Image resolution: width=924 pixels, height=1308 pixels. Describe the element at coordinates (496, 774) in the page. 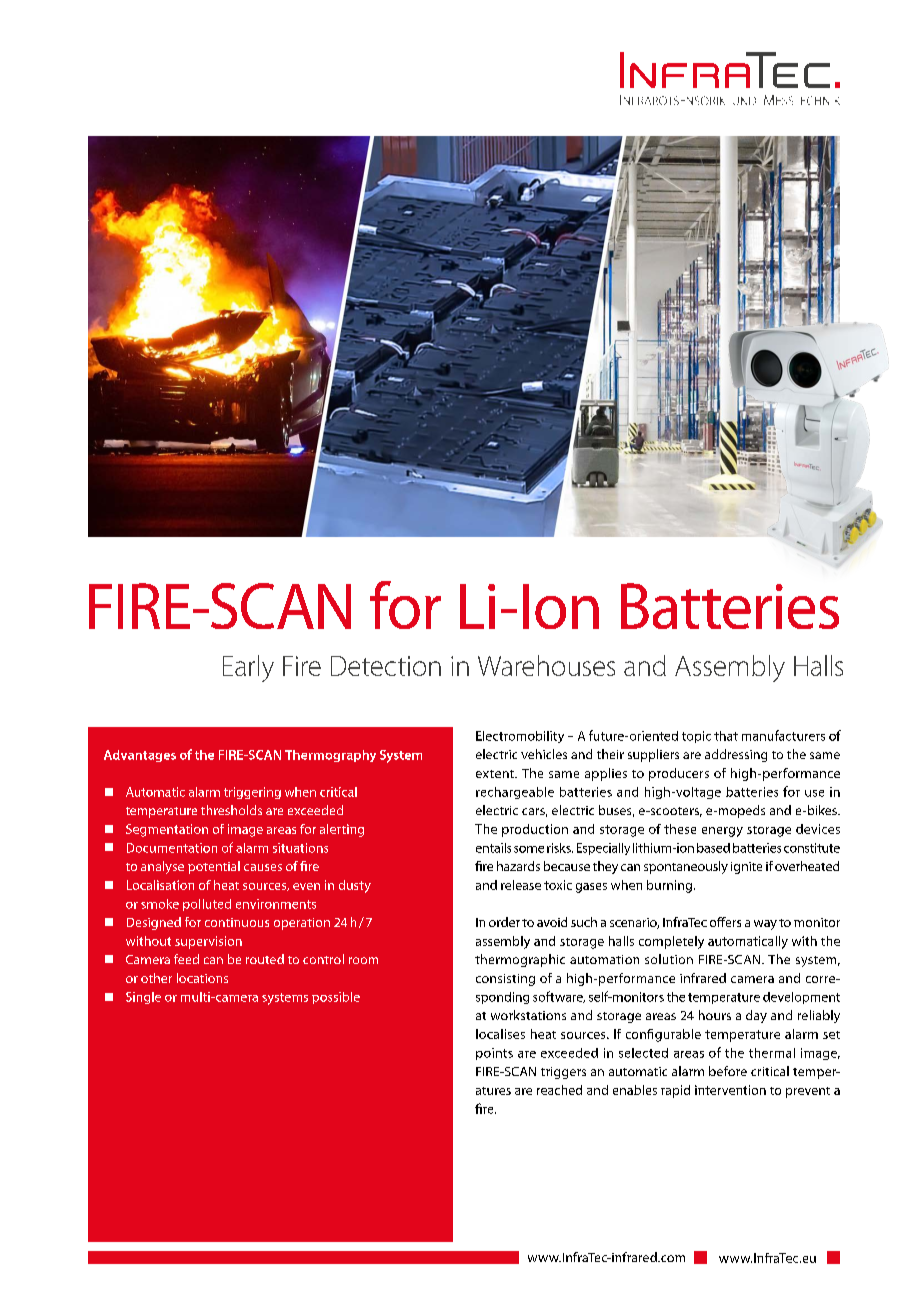

I see `extent` at that location.
